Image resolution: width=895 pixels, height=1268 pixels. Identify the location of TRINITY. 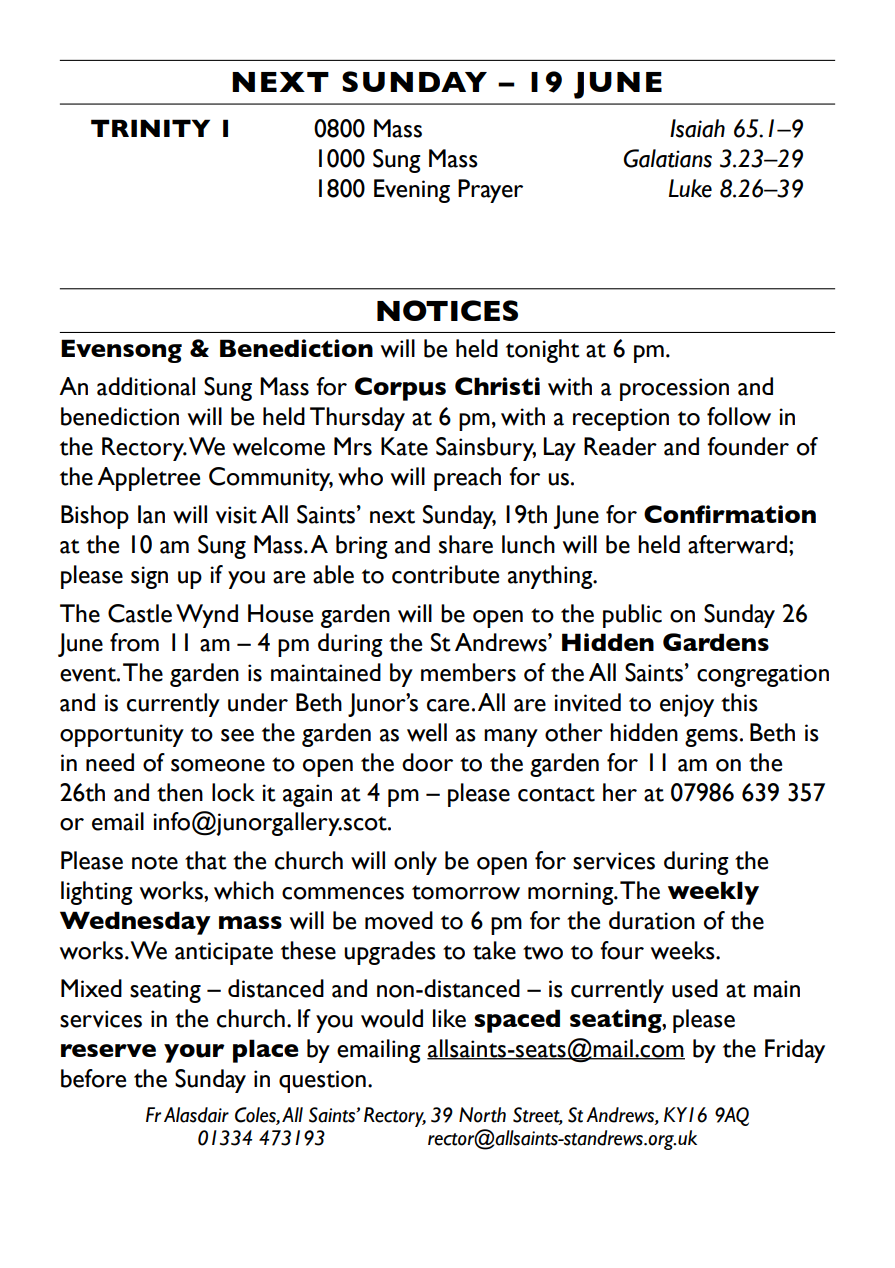
(150, 128).
